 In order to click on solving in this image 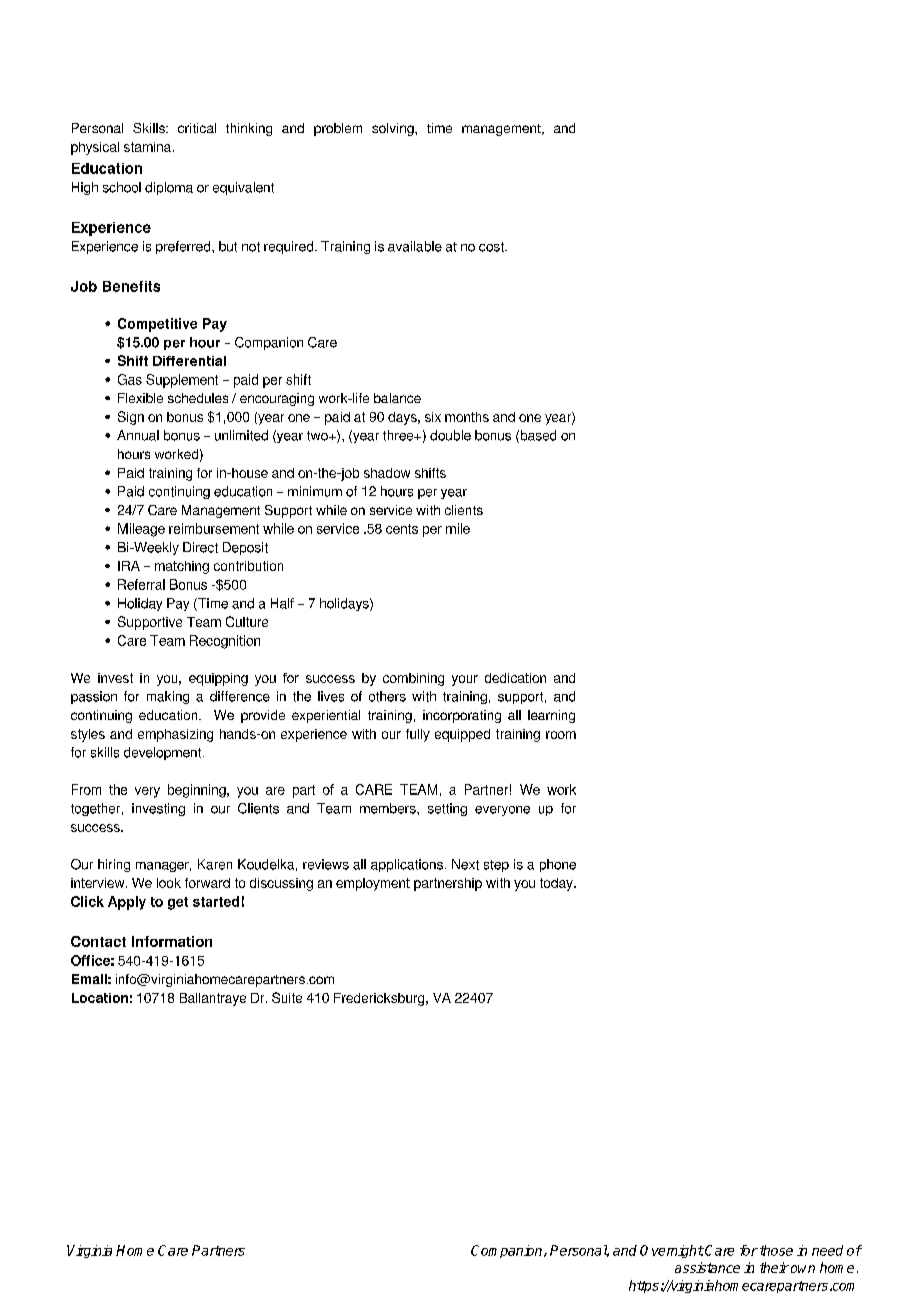, I will do `click(394, 129)`.
